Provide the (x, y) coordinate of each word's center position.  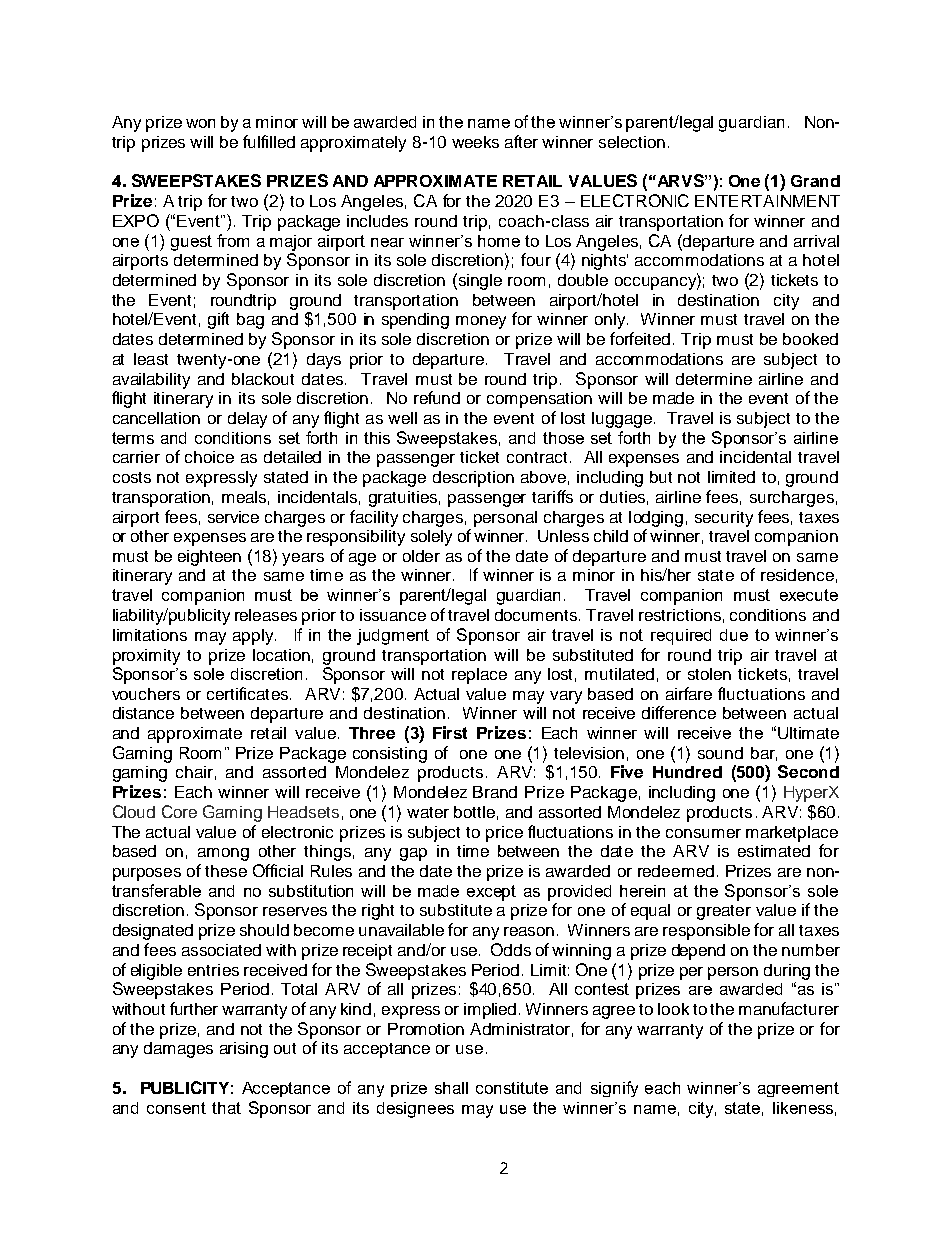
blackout (263, 379)
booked (810, 339)
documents (537, 615)
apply (254, 637)
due (734, 635)
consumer (703, 833)
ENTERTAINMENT (767, 201)
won (200, 123)
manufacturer (789, 1008)
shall (451, 1088)
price (504, 834)
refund (437, 397)
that (226, 1108)
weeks (475, 142)
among (223, 854)
